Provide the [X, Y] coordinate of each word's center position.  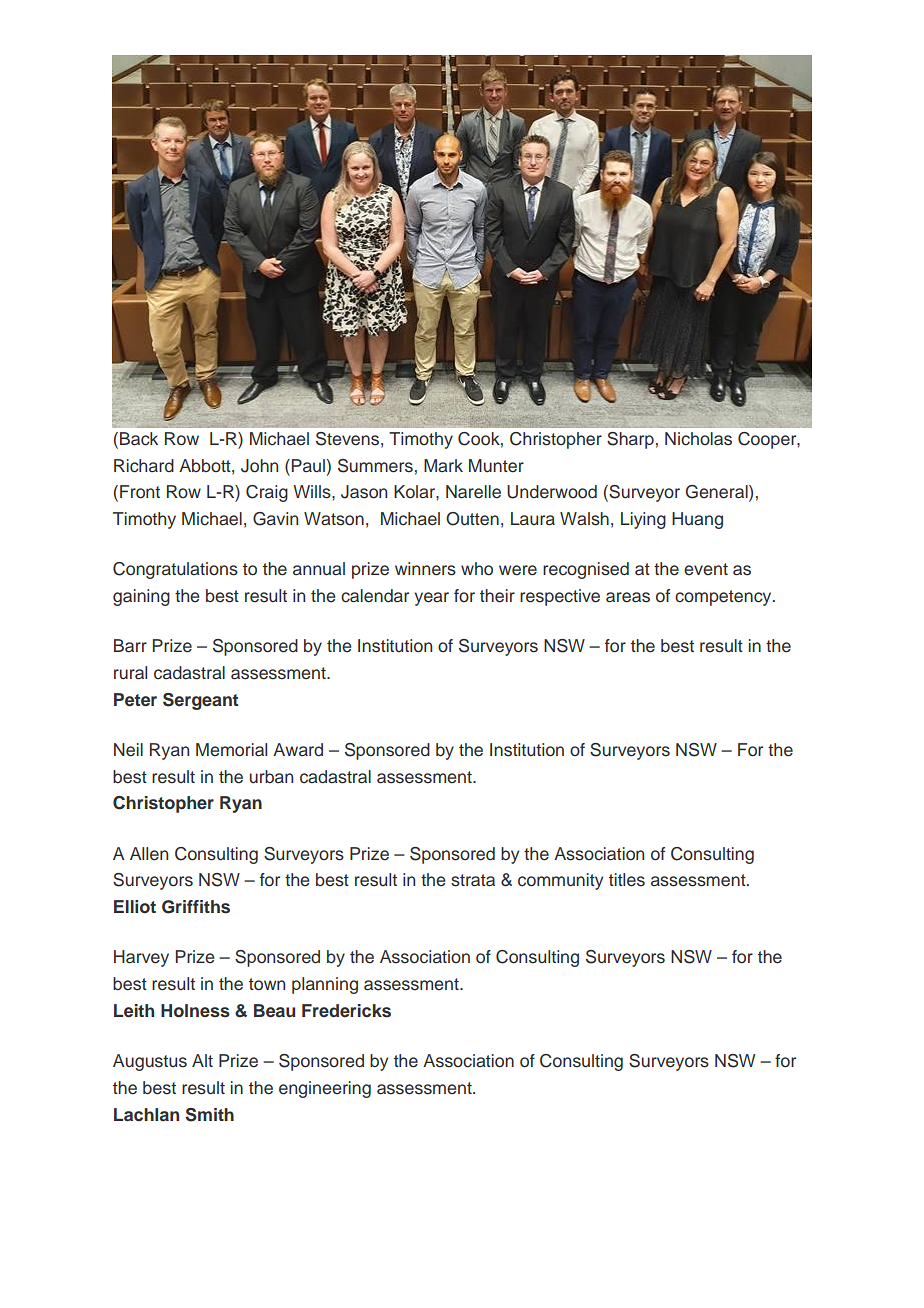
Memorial [231, 750]
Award [298, 750]
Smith [209, 1115]
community [560, 881]
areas [628, 597]
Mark [443, 466]
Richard [144, 466]
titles [627, 880]
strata [473, 880]
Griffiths [196, 907]
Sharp [630, 440]
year [432, 599]
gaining [141, 597]
